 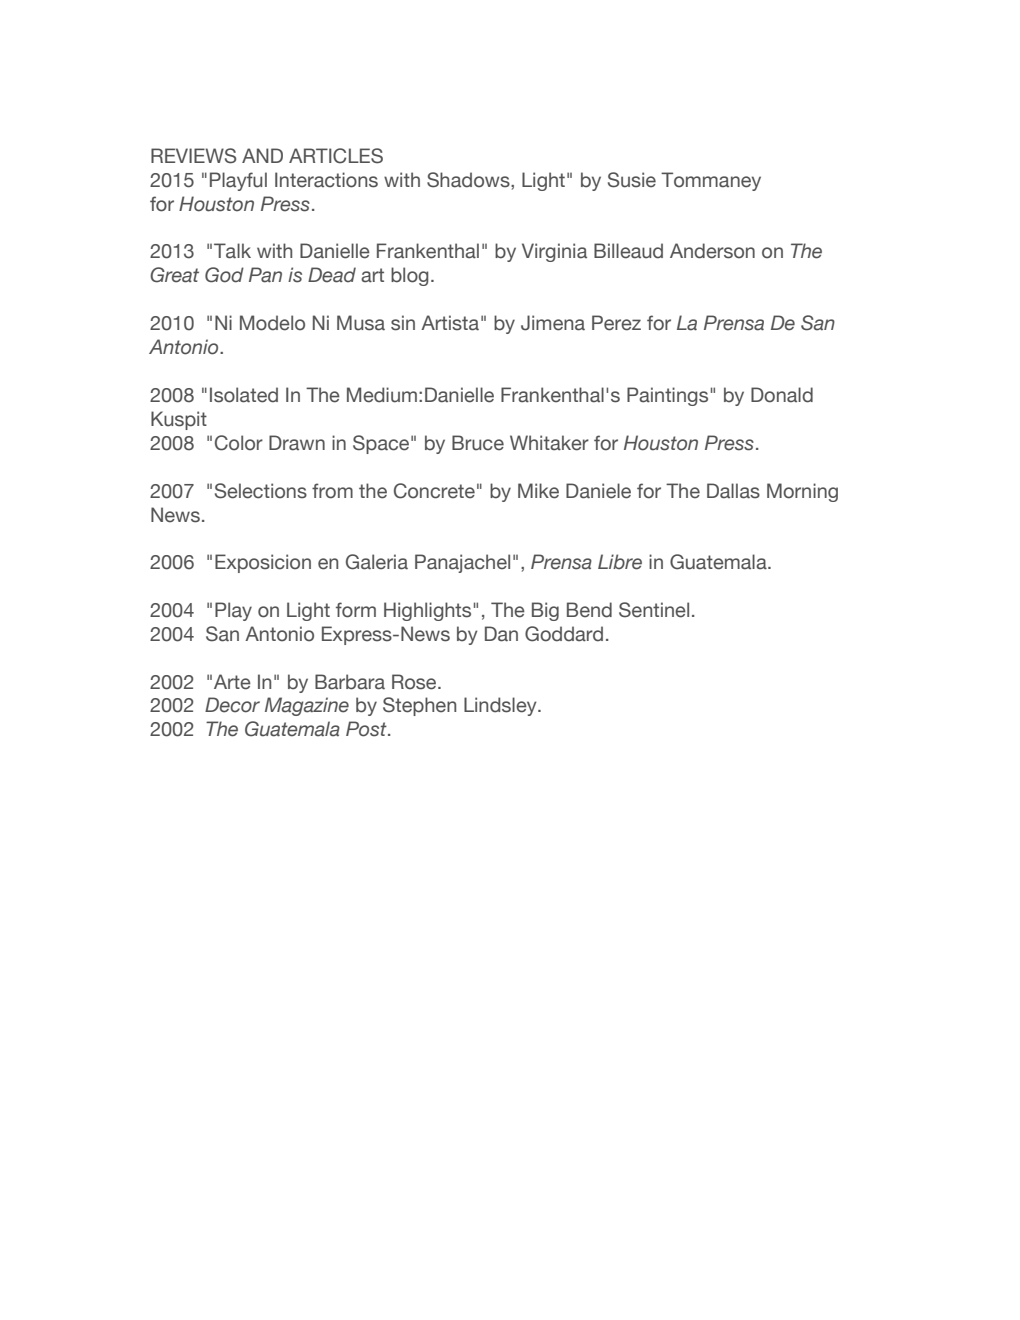 I want to click on Big, so click(x=545, y=611).
